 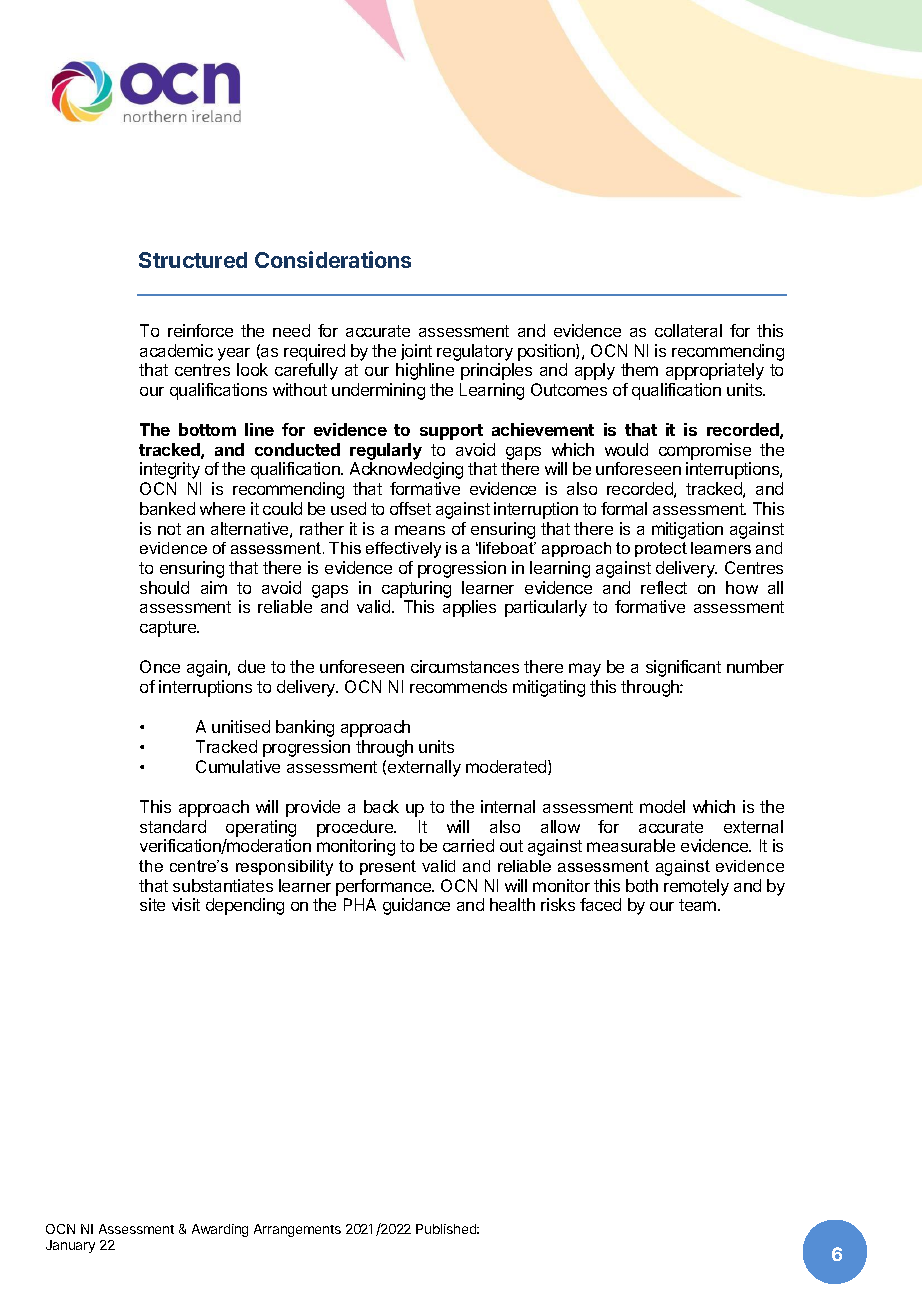 What do you see at coordinates (381, 806) in the screenshot?
I see `back` at bounding box center [381, 806].
